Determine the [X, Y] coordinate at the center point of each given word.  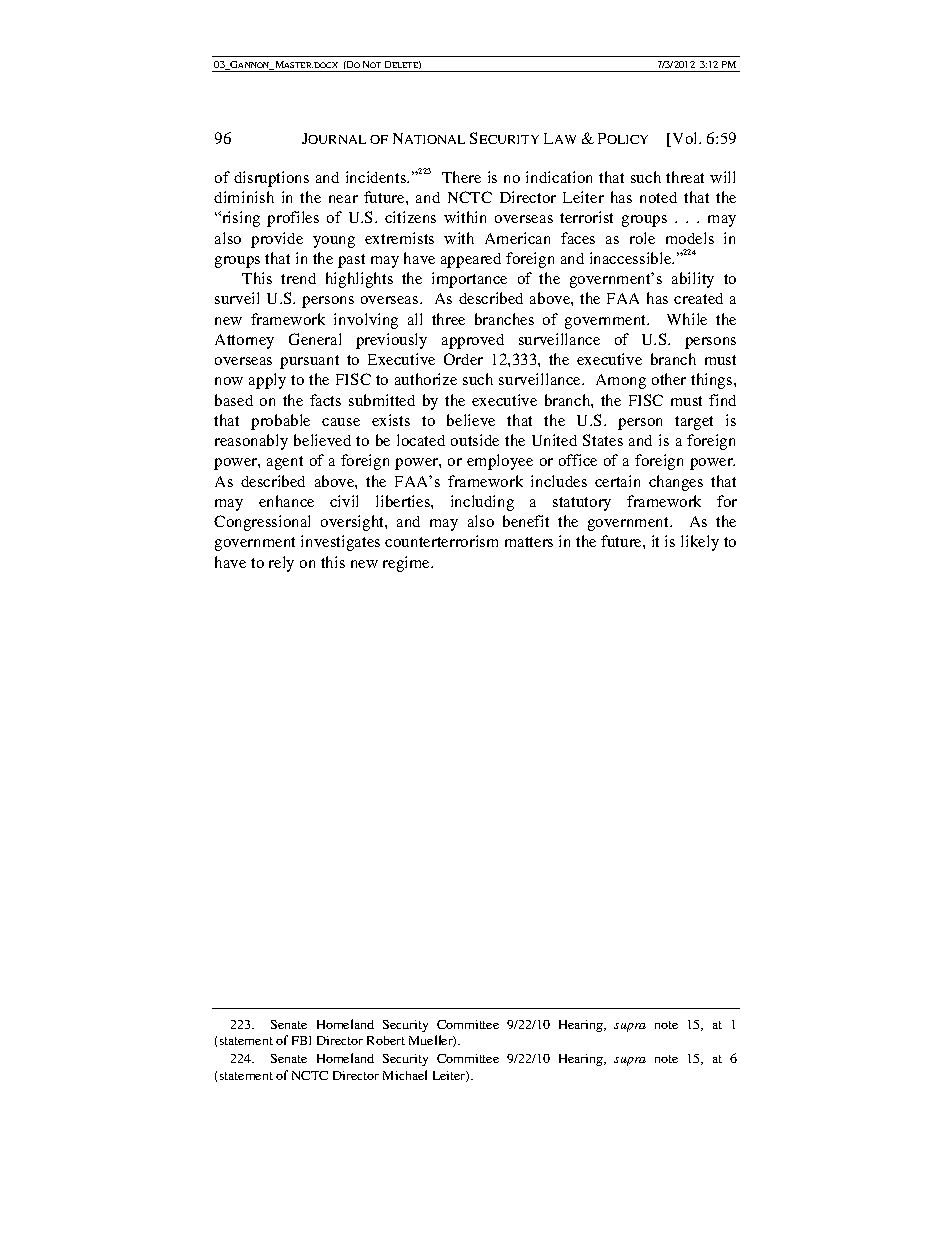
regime [408, 564]
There [461, 177]
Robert [386, 1040]
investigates [340, 543]
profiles [293, 219]
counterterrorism [441, 541]
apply [267, 381]
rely [281, 564]
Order [463, 359]
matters [529, 542]
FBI [301, 1040]
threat [685, 177]
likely [700, 543]
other [669, 379]
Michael [405, 1075]
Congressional [262, 523]
